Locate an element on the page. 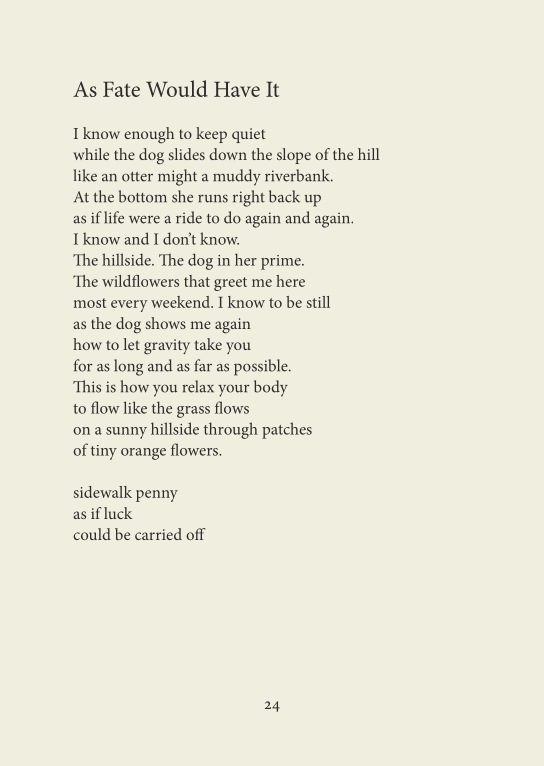 Image resolution: width=544 pixels, height=766 pixels. quiet is located at coordinates (248, 135).
